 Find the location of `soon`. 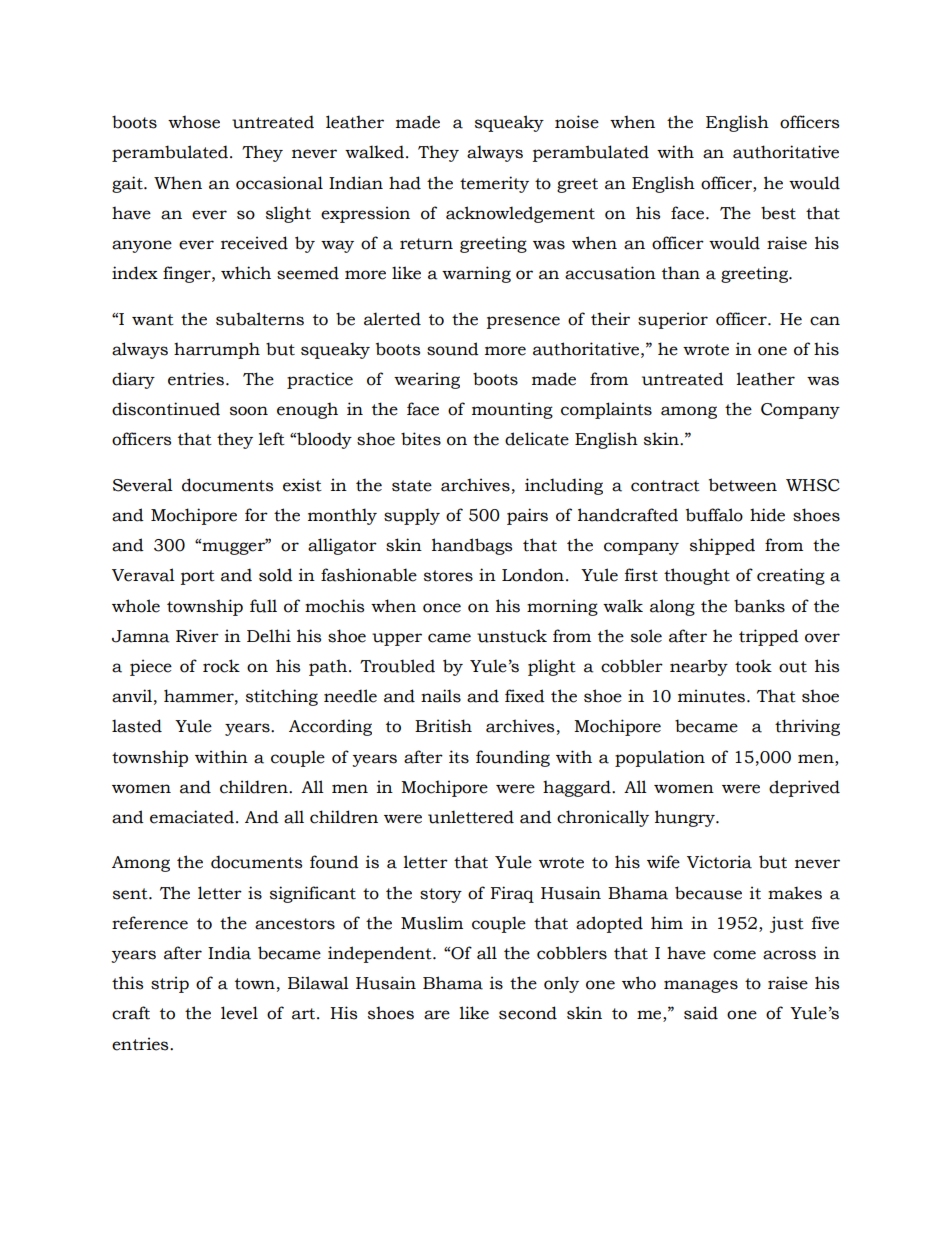

soon is located at coordinates (249, 411).
